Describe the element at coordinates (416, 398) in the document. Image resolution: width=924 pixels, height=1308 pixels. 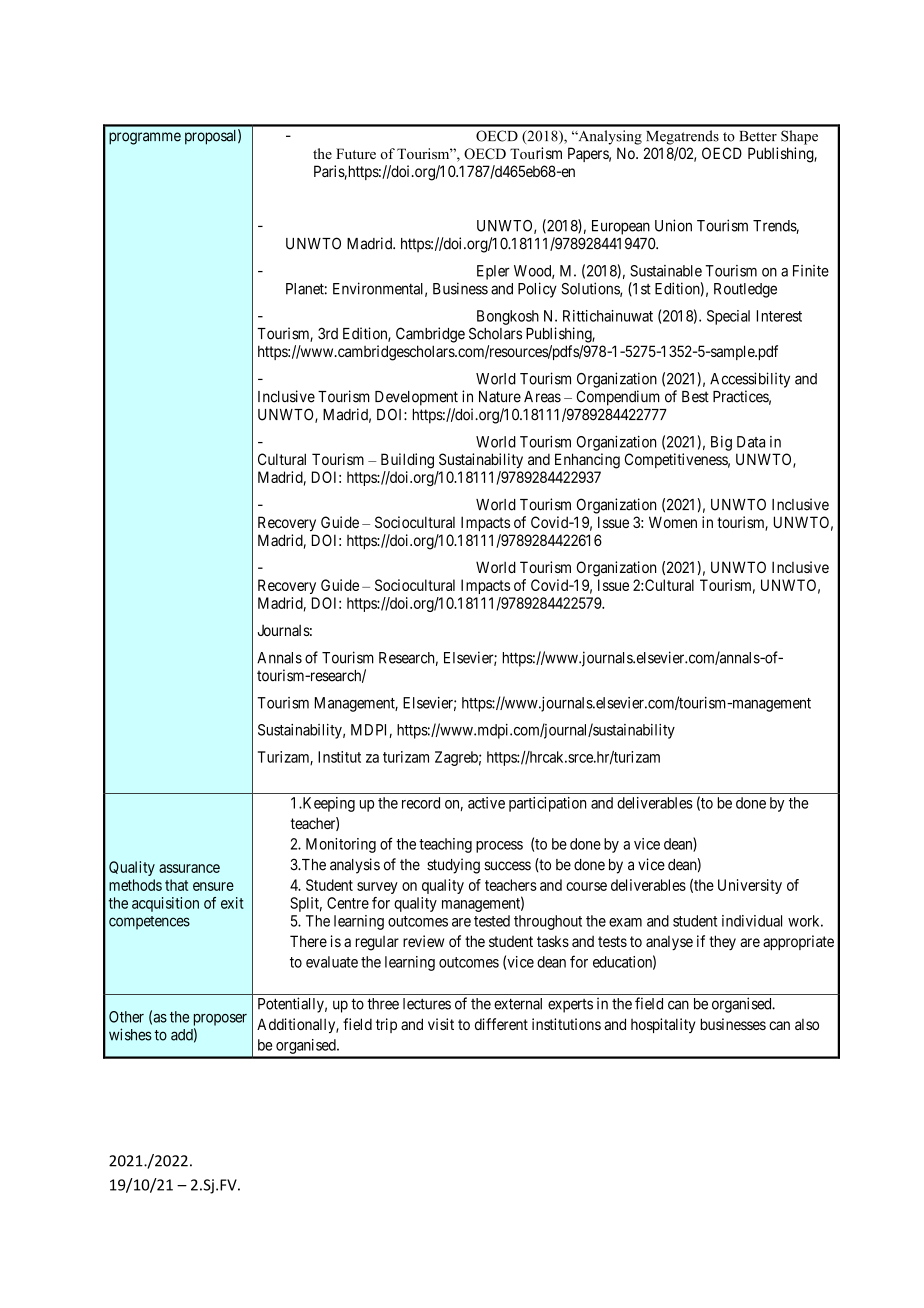
I see `Development` at that location.
